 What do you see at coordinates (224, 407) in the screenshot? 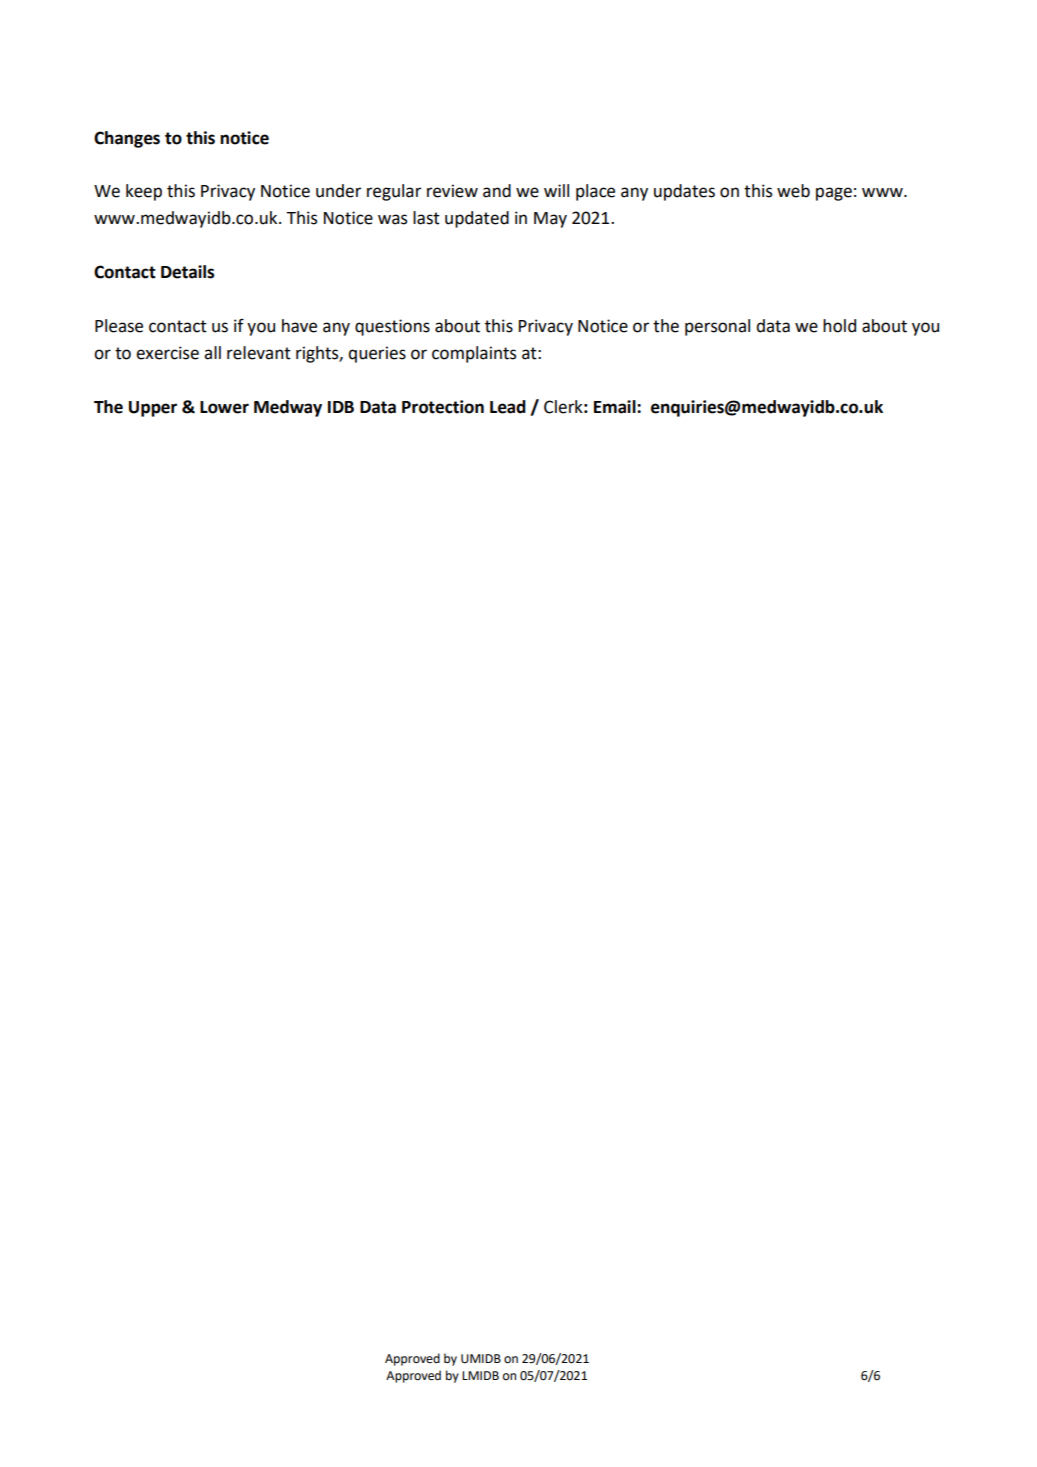
I see `Lower` at bounding box center [224, 407].
